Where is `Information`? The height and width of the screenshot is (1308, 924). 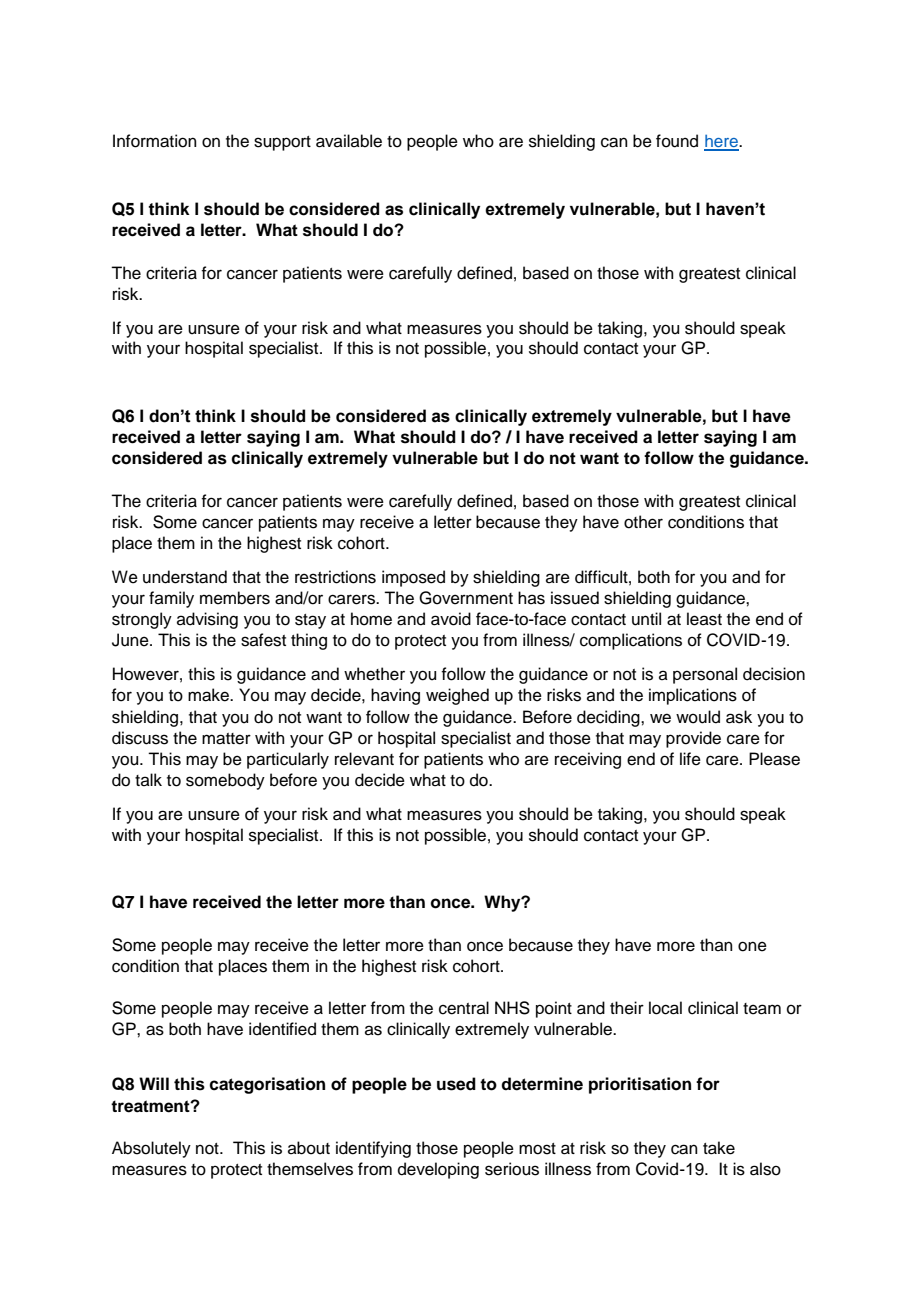 Information is located at coordinates (155, 141).
